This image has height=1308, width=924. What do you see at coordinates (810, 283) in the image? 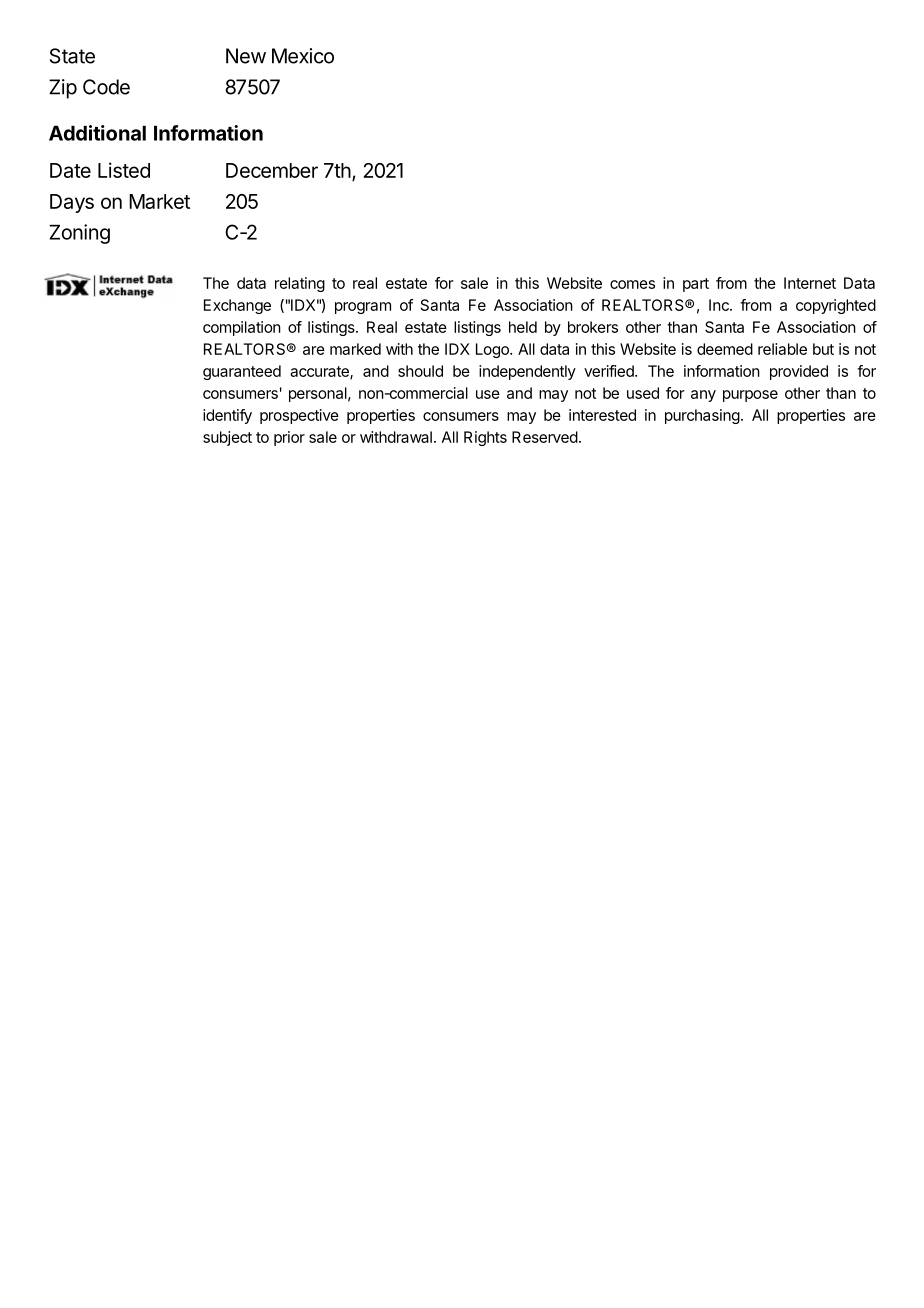
I see `Internet` at bounding box center [810, 283].
